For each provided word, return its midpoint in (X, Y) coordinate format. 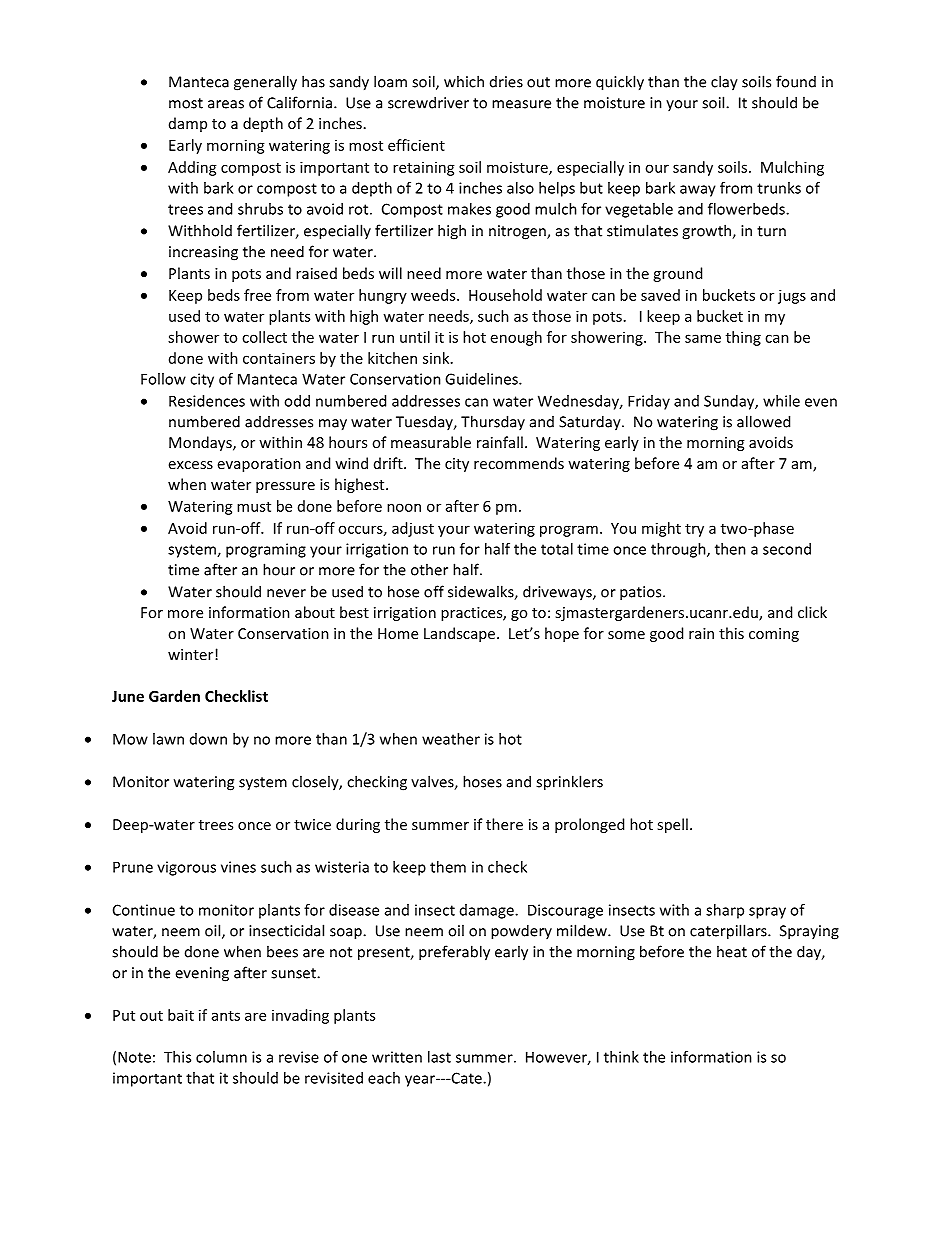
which (464, 81)
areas (226, 104)
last (439, 1057)
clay (724, 83)
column (221, 1057)
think (621, 1057)
